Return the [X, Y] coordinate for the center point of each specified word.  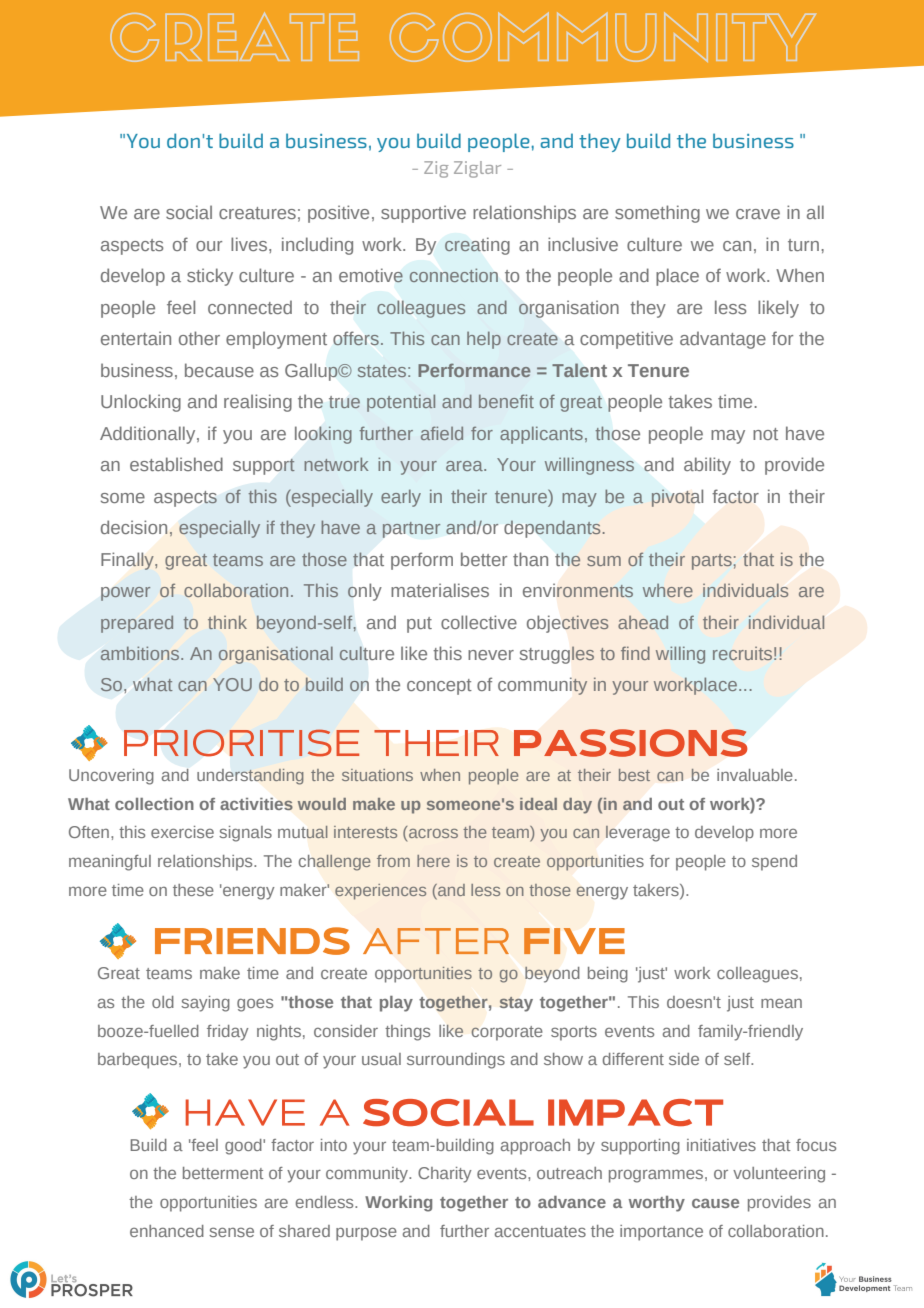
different [633, 1059]
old [163, 1002]
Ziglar [477, 169]
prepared [137, 624]
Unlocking [141, 403]
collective [479, 622]
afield [442, 433]
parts [712, 562]
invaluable [755, 775]
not [765, 434]
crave [758, 214]
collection [154, 804]
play [396, 1004]
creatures [257, 213]
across [433, 833]
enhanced [167, 1231]
